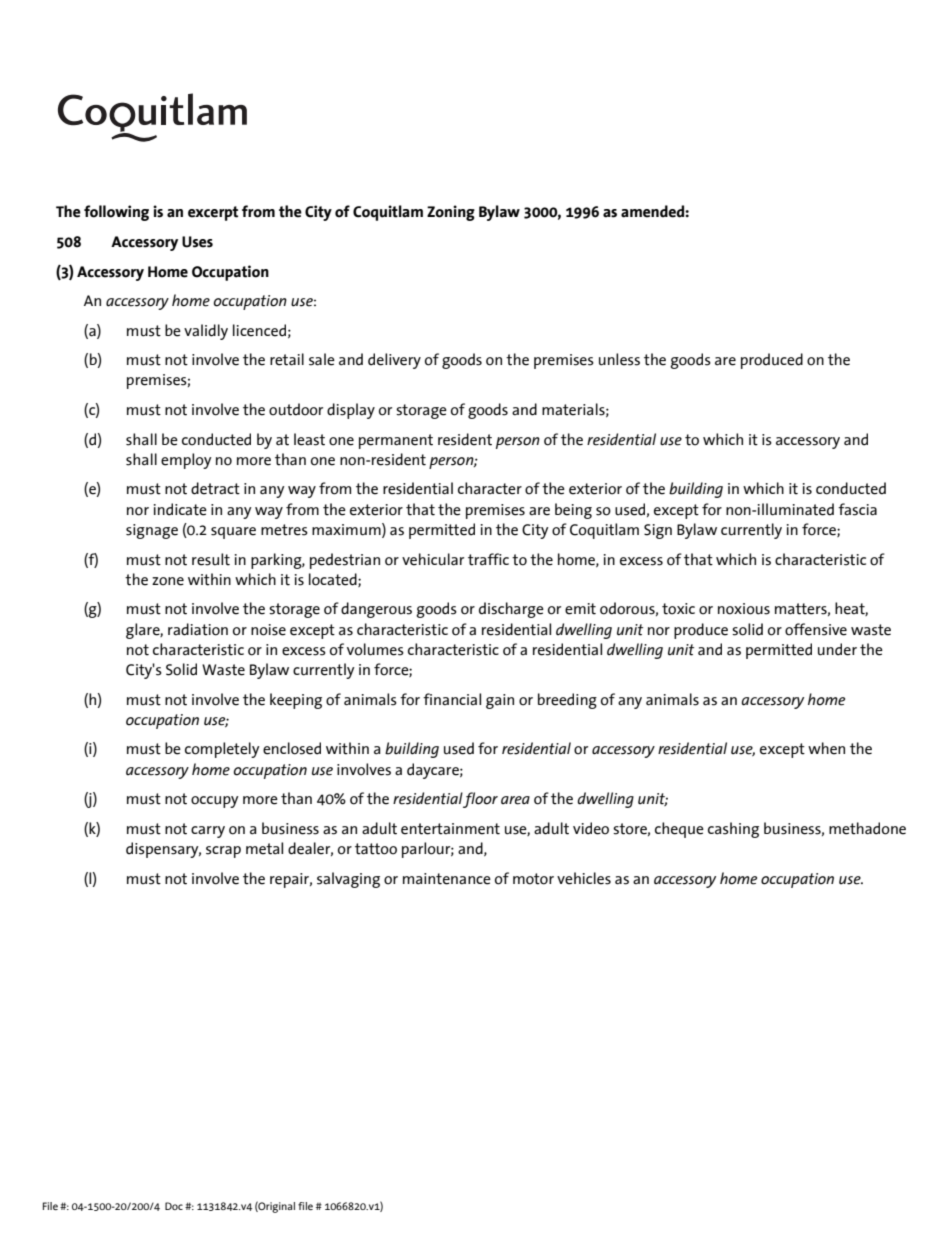  Describe the element at coordinates (619, 359) in the document. I see `unless` at that location.
